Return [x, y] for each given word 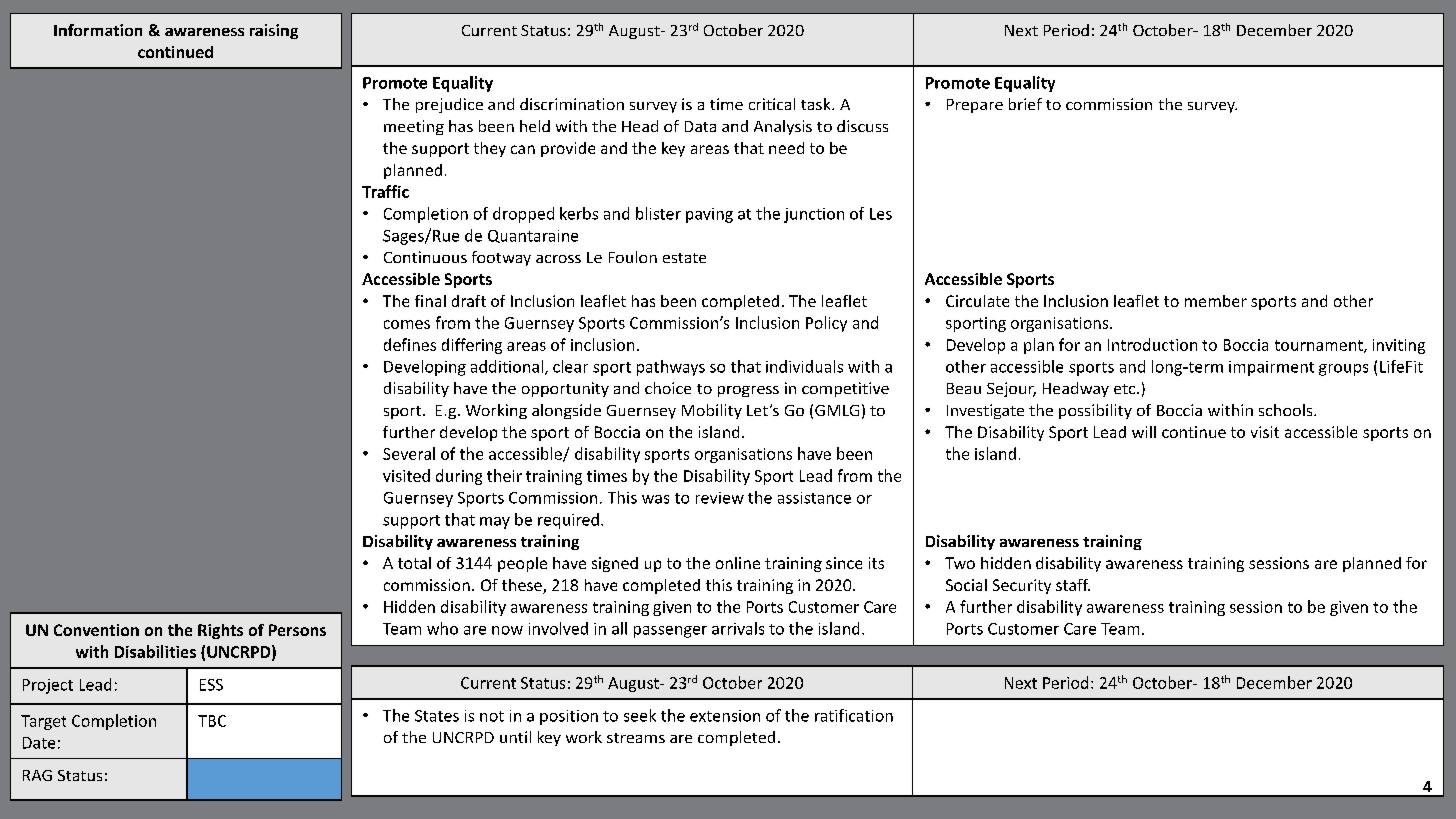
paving [709, 215]
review [720, 498]
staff [1073, 585]
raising [274, 31]
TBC [212, 721]
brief [1025, 104]
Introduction [1152, 344]
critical [772, 104]
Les [881, 214]
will [1144, 432]
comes [407, 324]
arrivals [738, 628]
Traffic [385, 191]
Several [409, 453]
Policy [826, 324]
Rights [220, 631]
